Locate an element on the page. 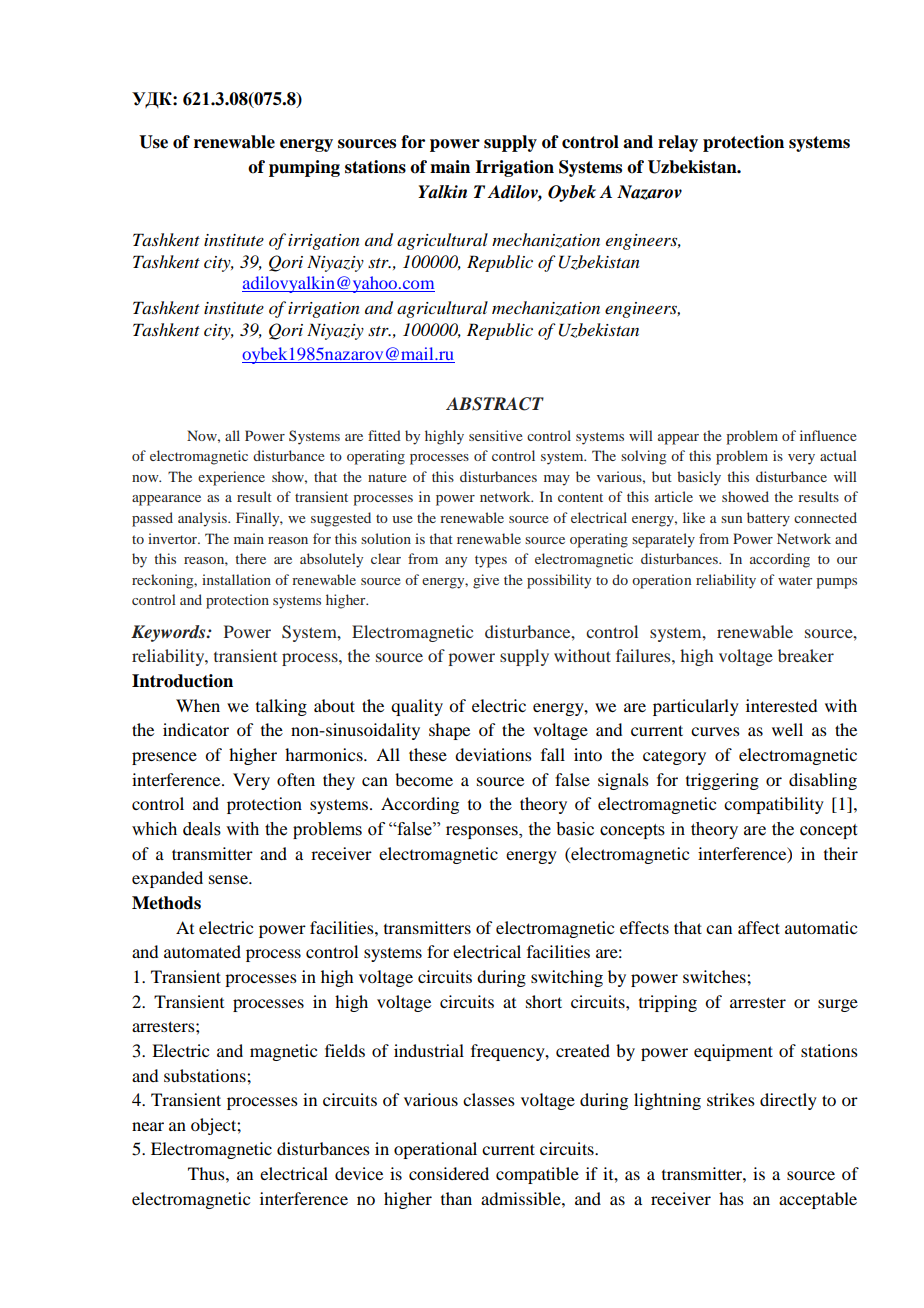 This page has width=924, height=1308. near is located at coordinates (148, 1126).
